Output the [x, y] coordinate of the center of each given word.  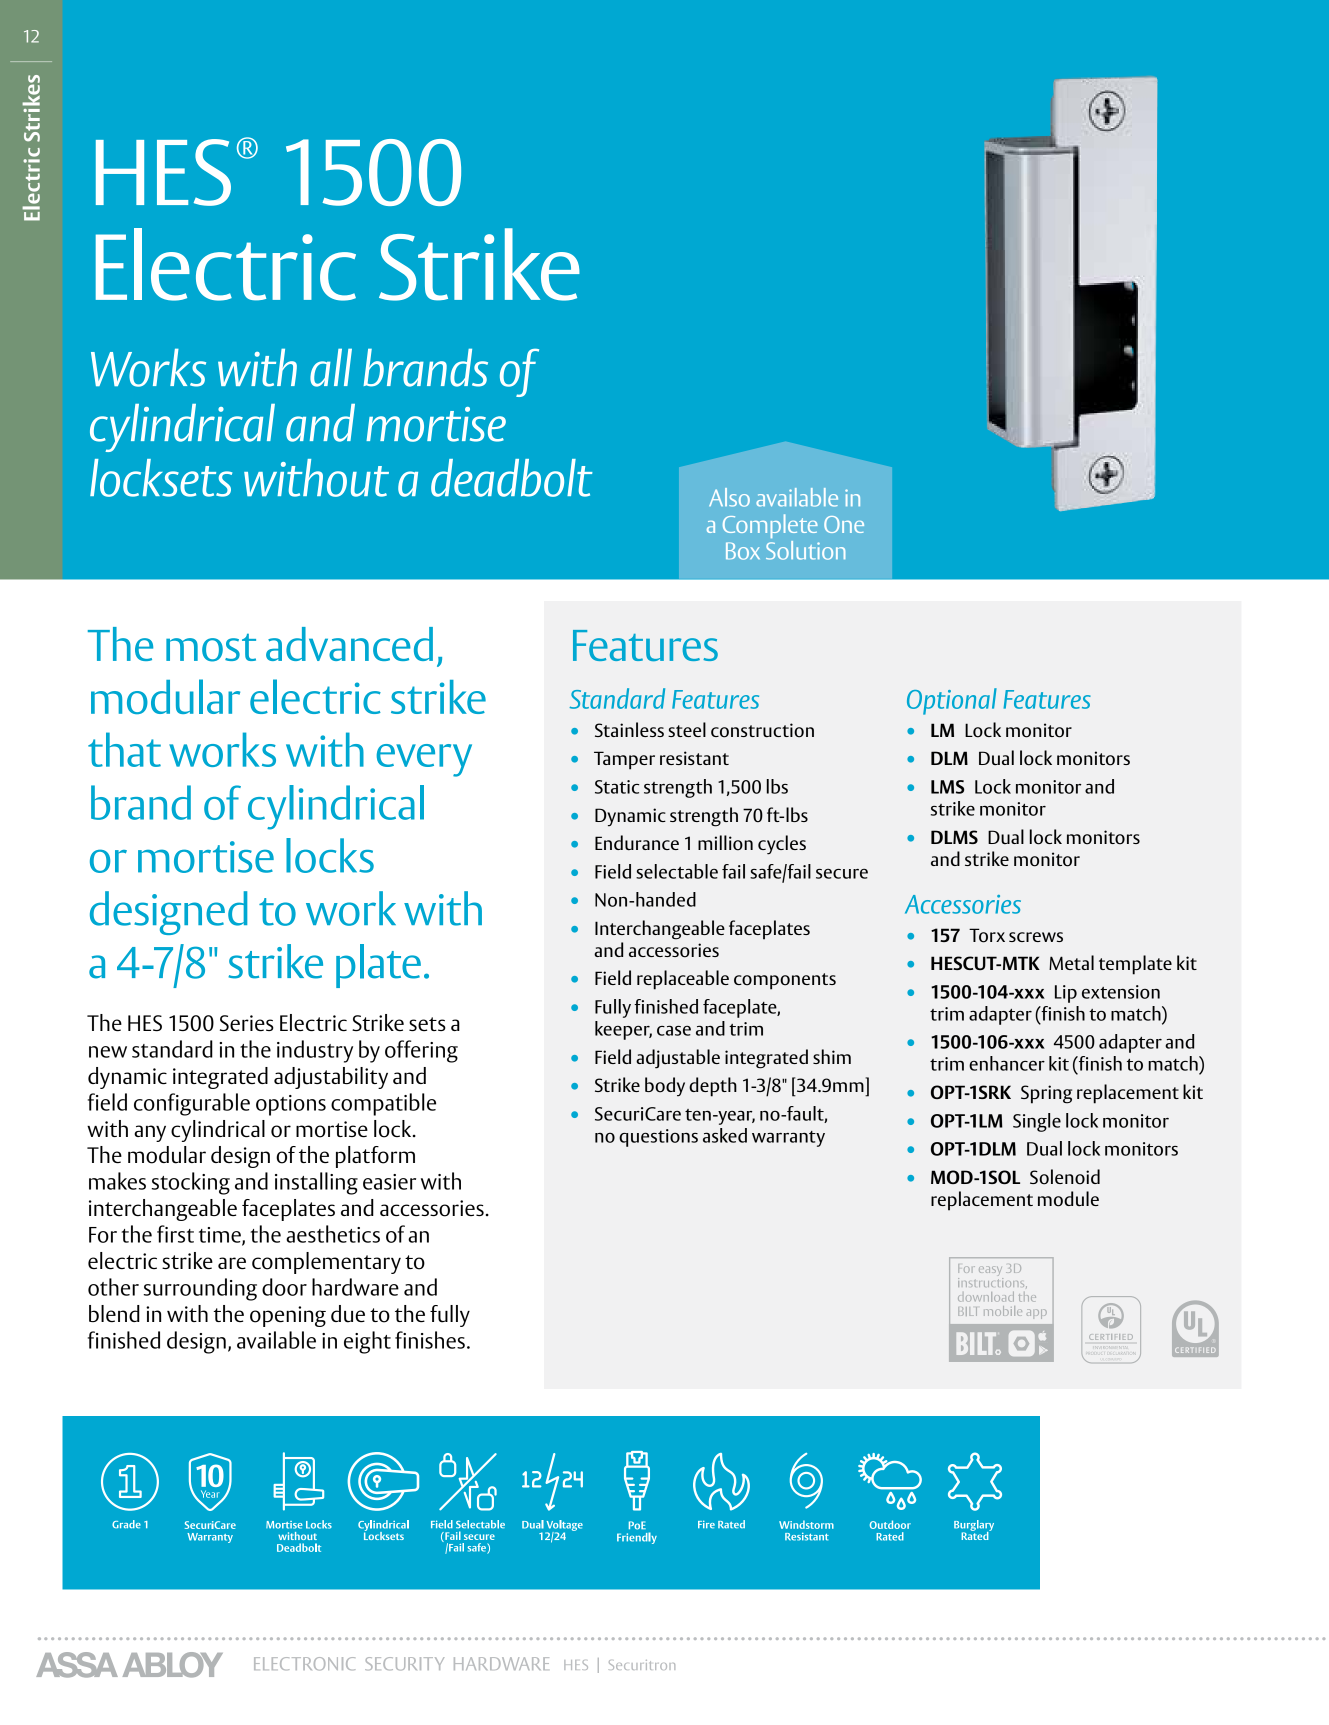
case [674, 1030]
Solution [805, 550]
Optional [952, 701]
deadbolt [512, 478]
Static [617, 787]
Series [247, 1023]
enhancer [1007, 1063]
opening [288, 1316]
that [124, 749]
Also [729, 497]
